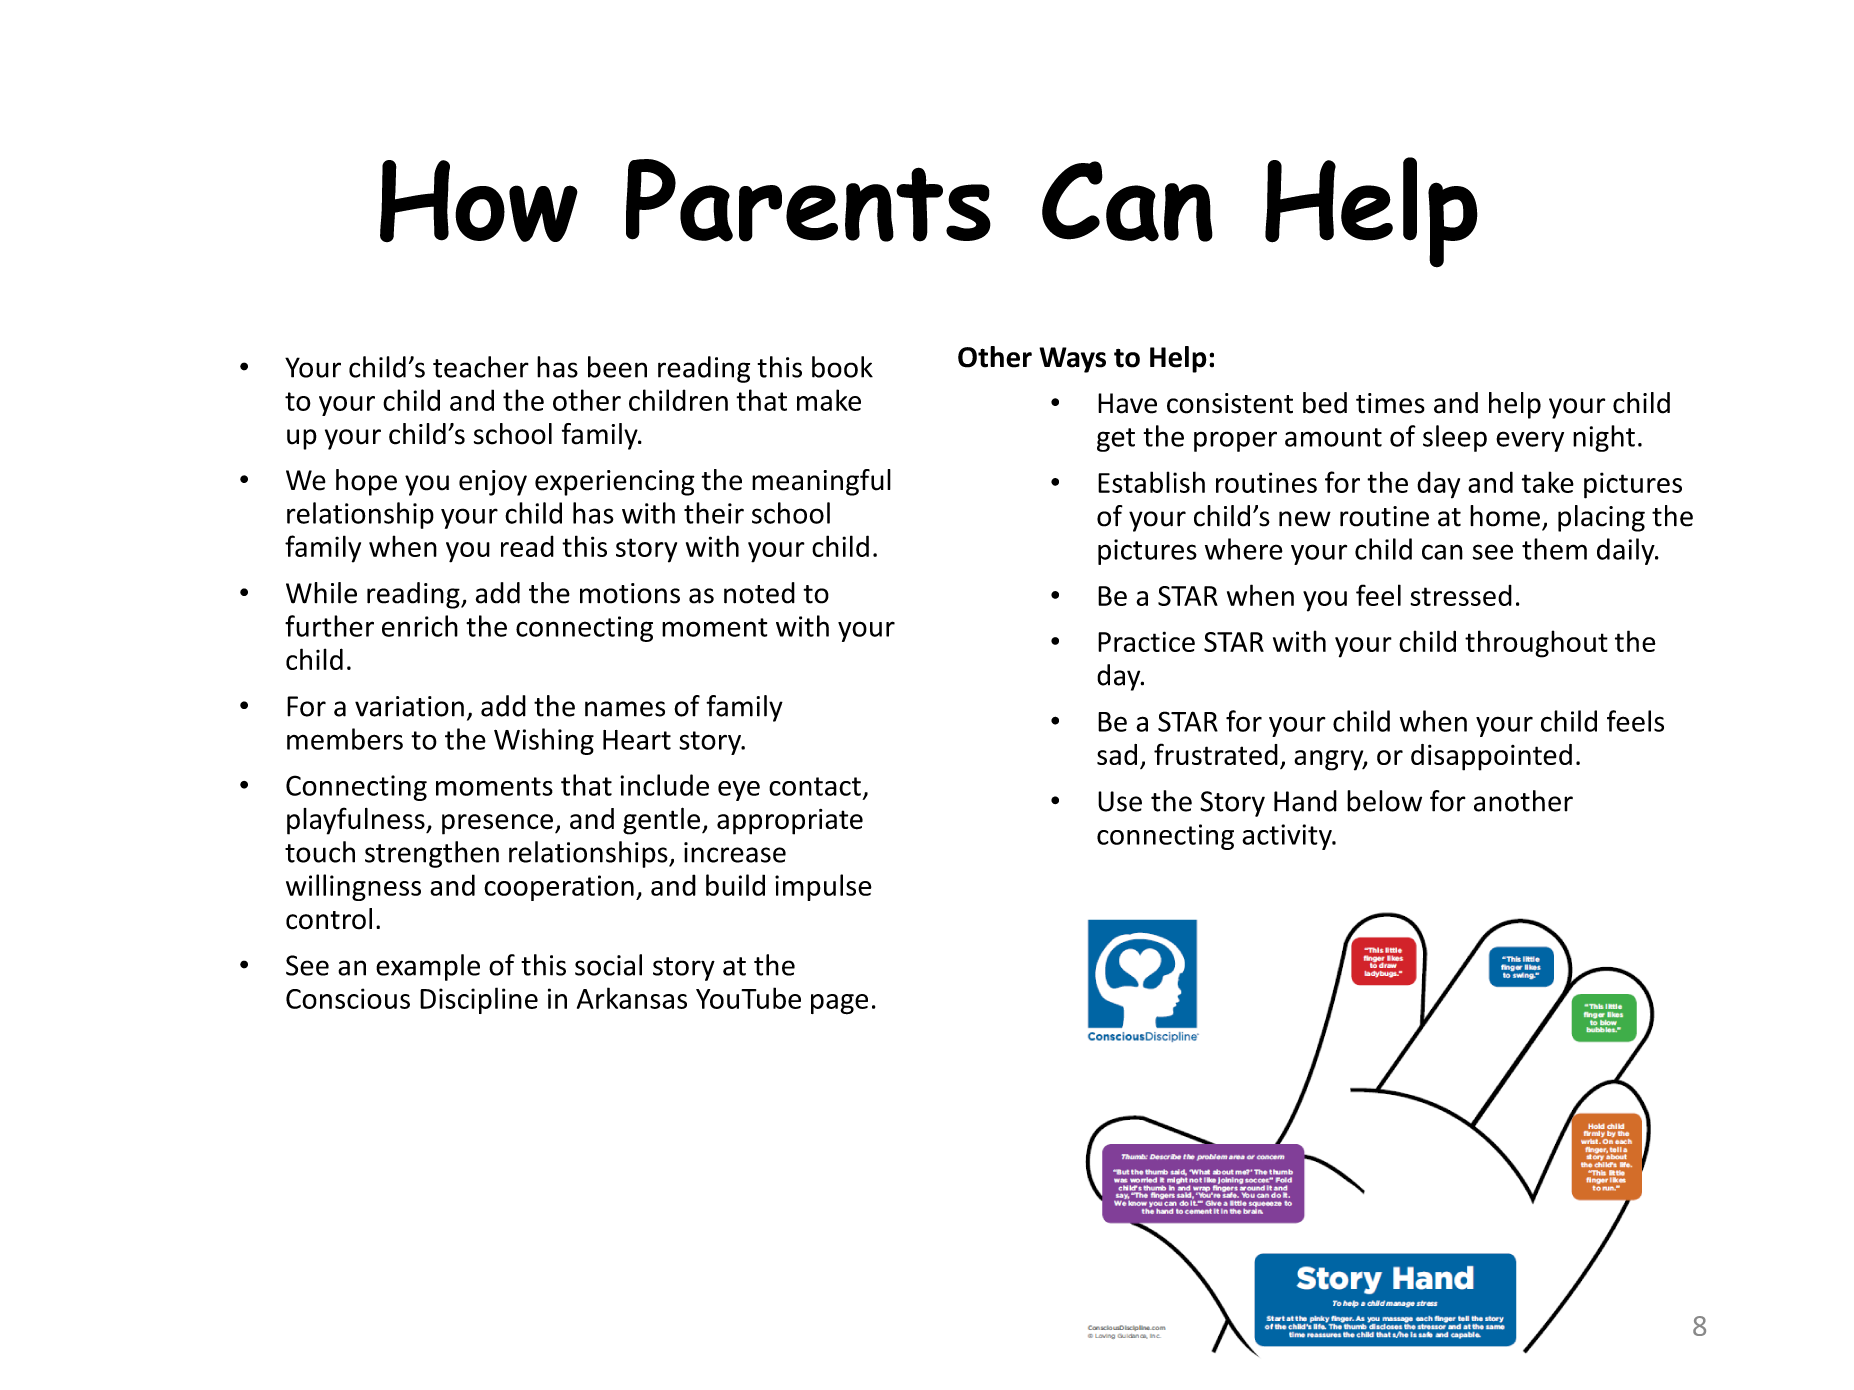  Describe the element at coordinates (481, 367) in the document. I see `teacher` at that location.
